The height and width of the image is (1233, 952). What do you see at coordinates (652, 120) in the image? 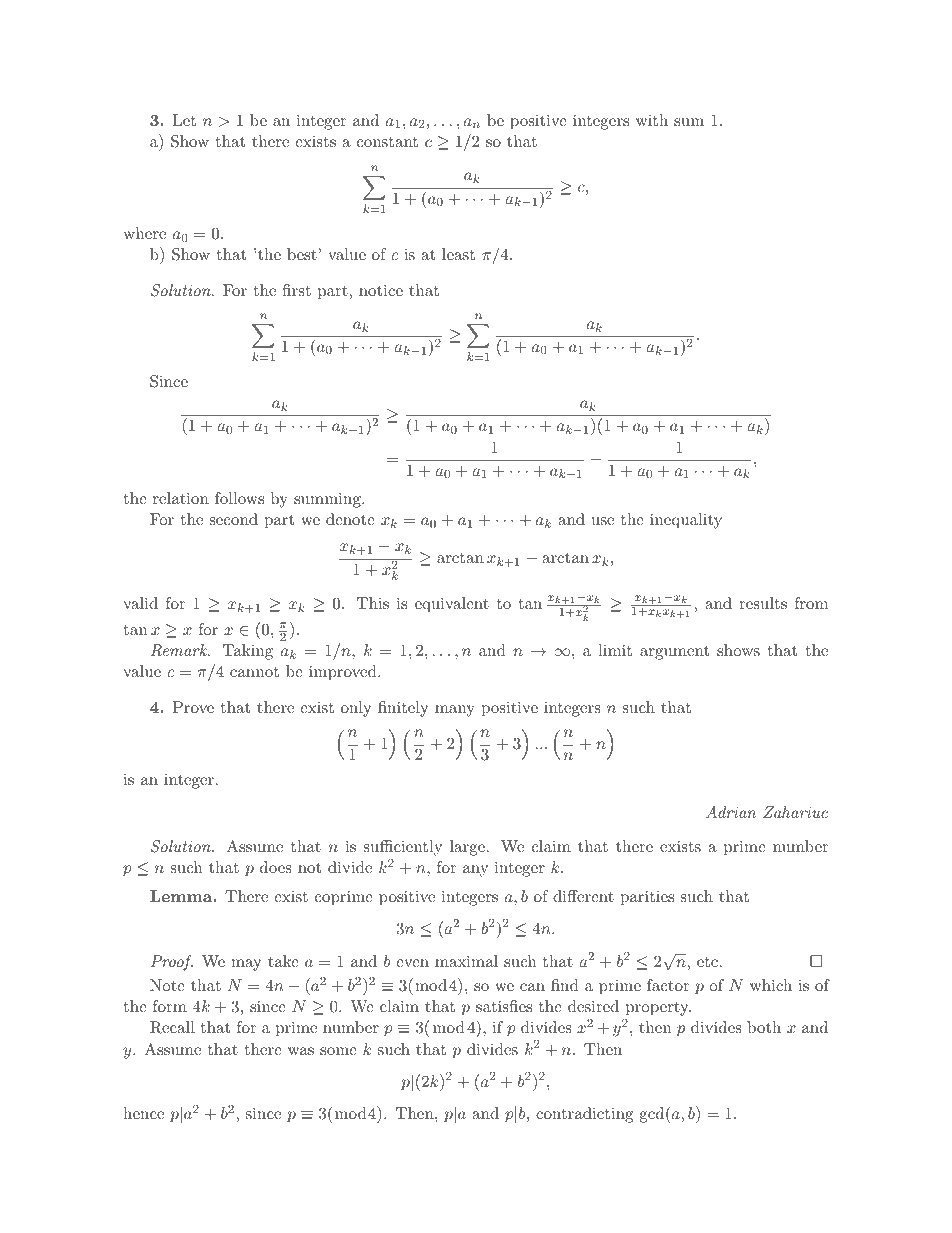
I see `with` at bounding box center [652, 120].
